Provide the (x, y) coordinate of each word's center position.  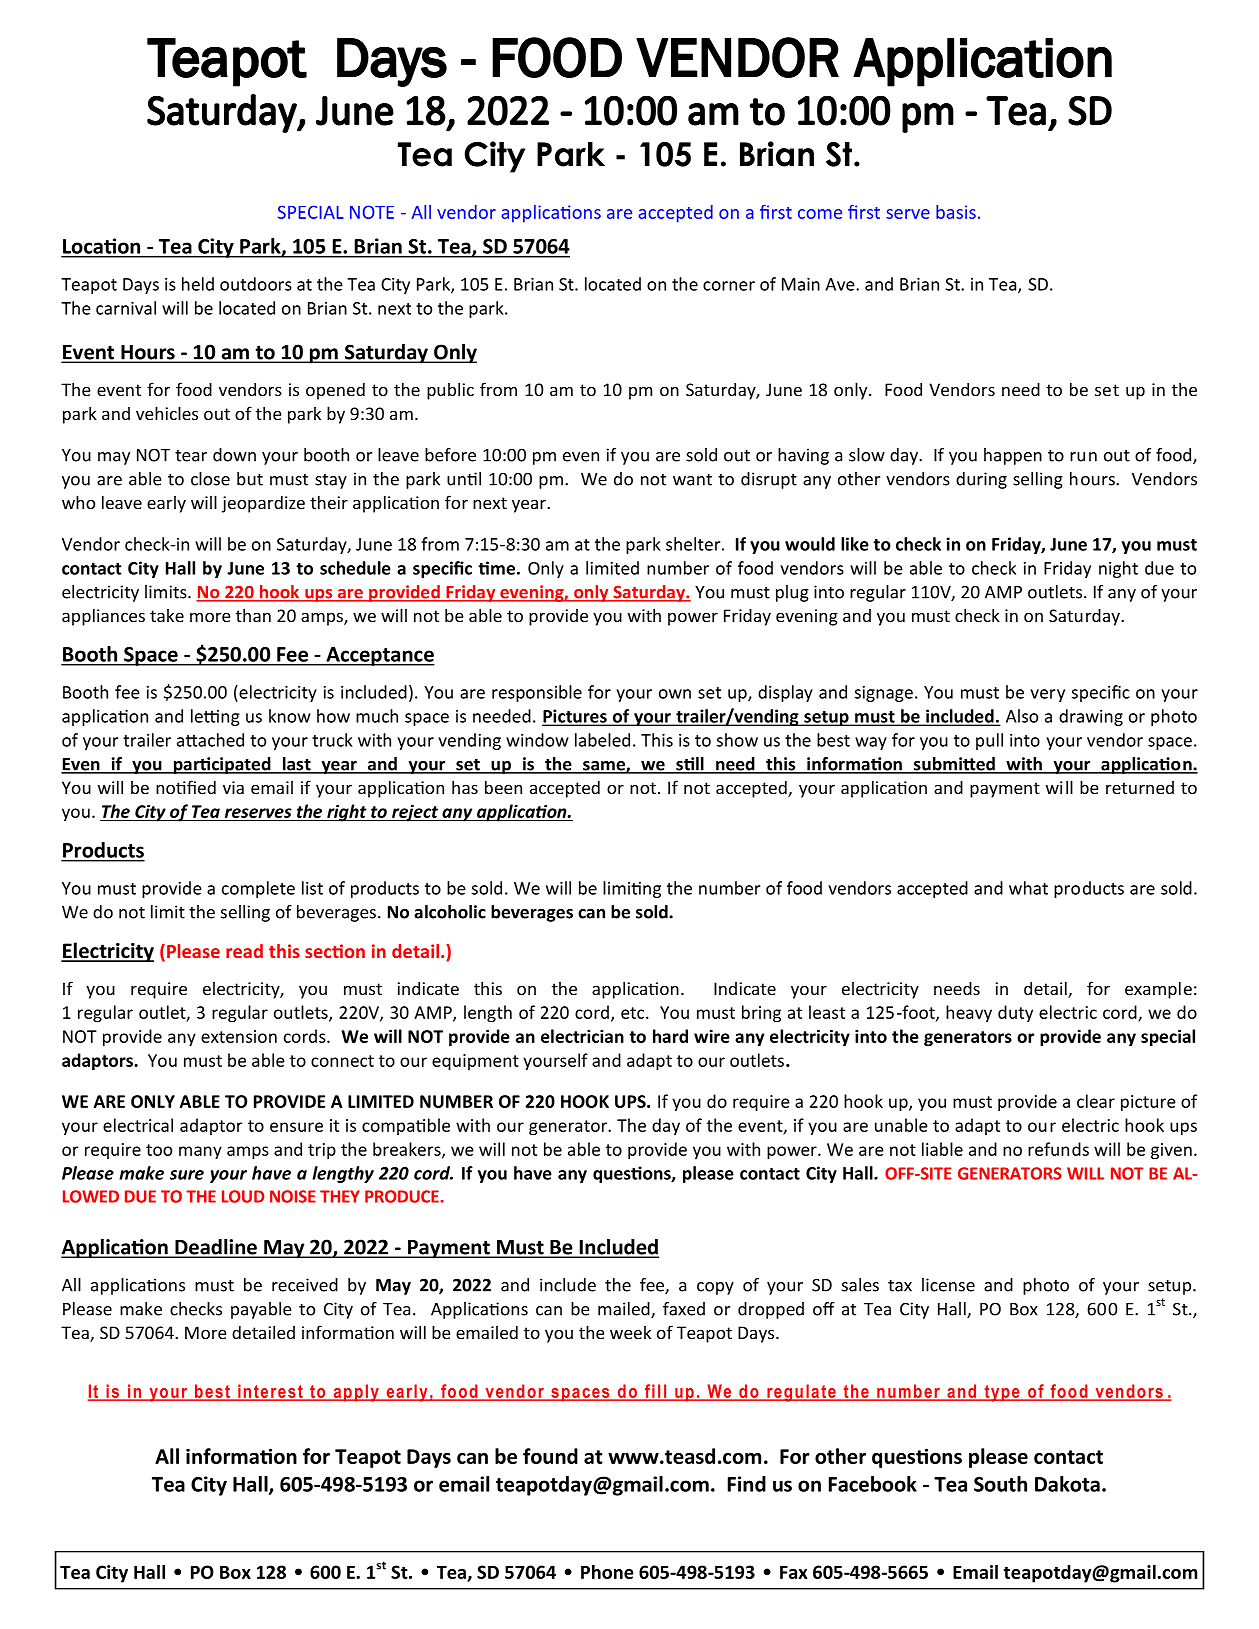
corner (729, 286)
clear (1096, 1101)
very (1047, 695)
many (200, 1152)
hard (670, 1036)
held (198, 284)
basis (956, 212)
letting (215, 717)
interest (270, 1392)
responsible (537, 693)
